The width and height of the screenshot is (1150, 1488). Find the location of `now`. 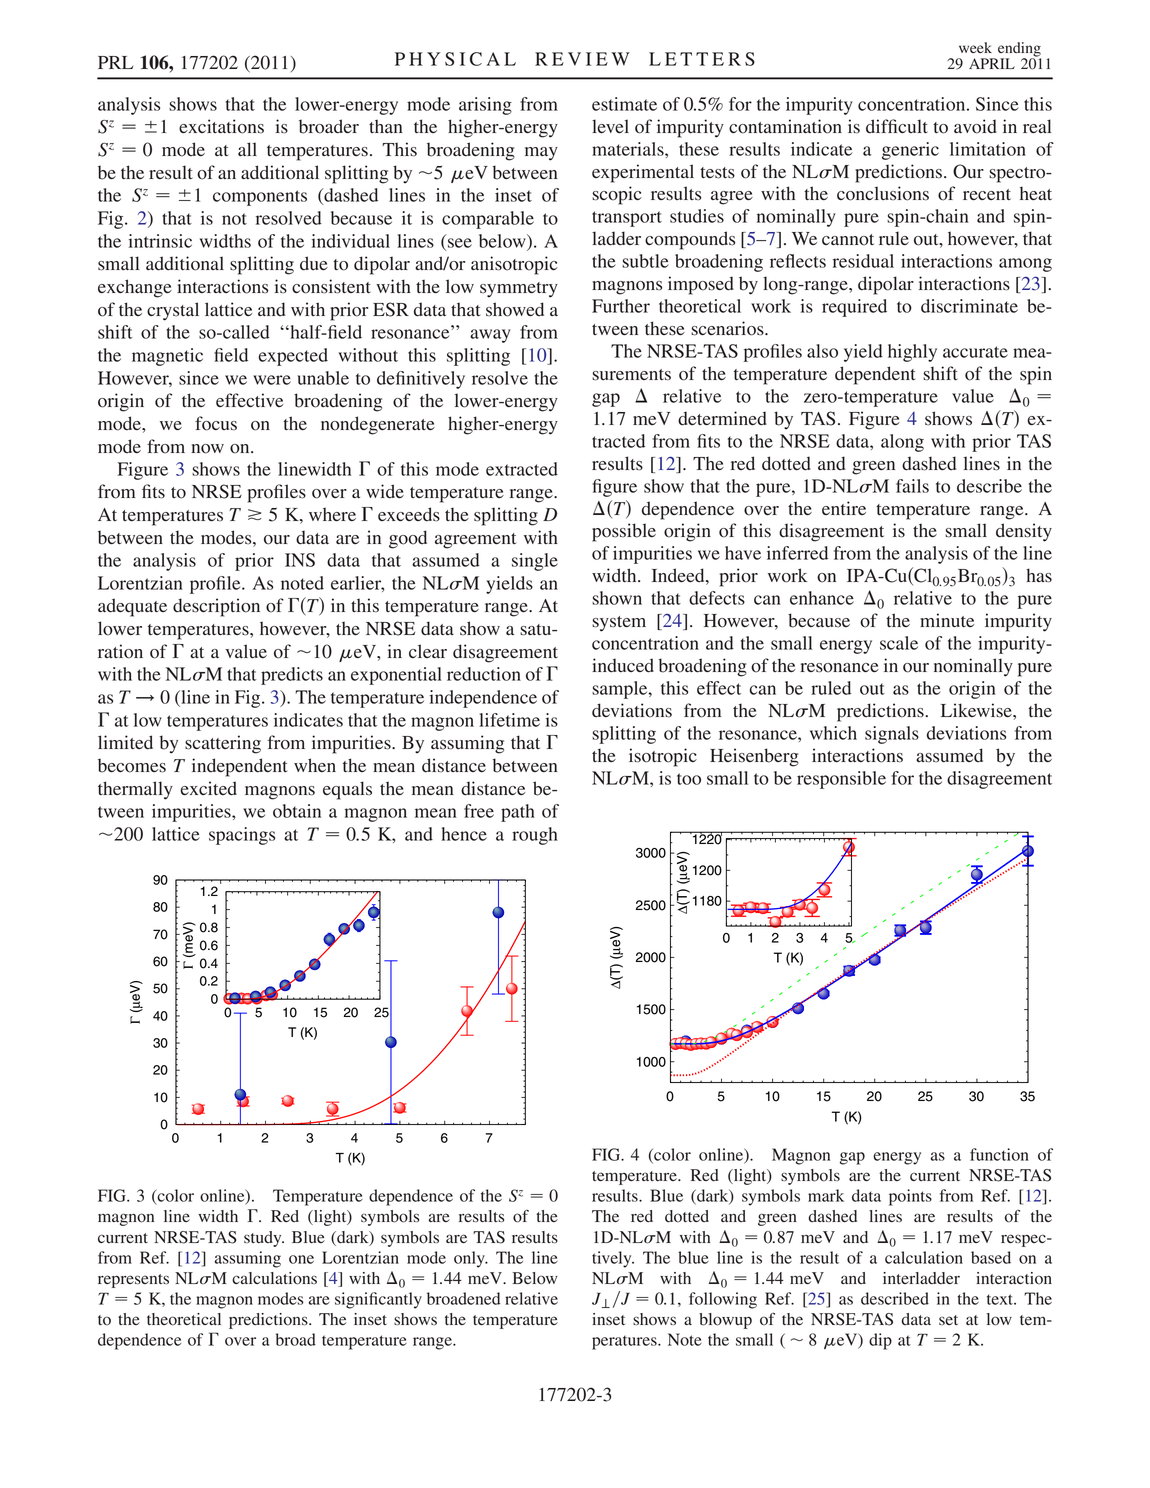

now is located at coordinates (208, 449).
